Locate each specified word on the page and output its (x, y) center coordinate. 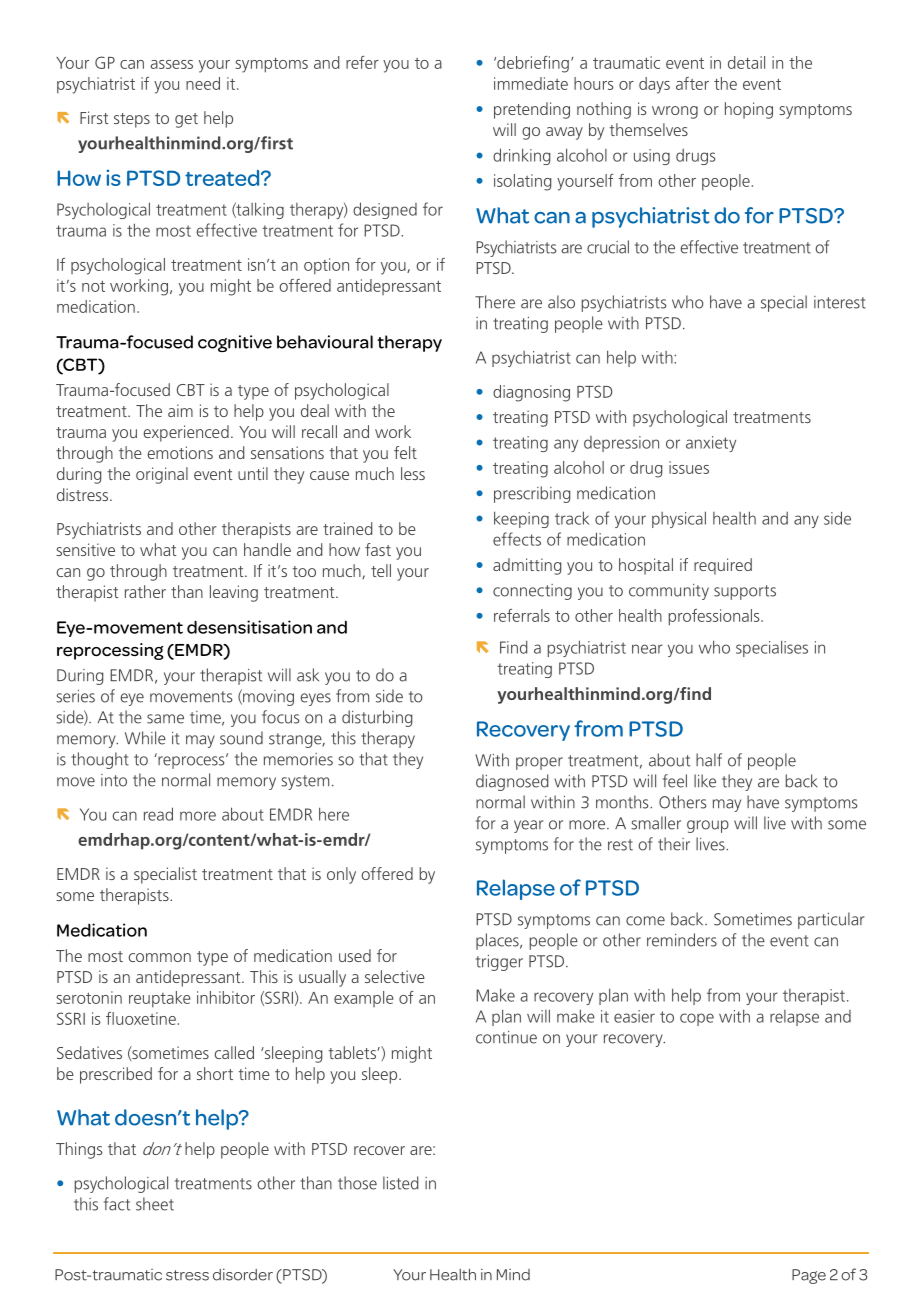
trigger (499, 963)
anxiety (711, 444)
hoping (749, 110)
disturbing (377, 718)
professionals (715, 617)
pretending (532, 110)
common (159, 957)
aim (180, 410)
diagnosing (531, 393)
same (165, 719)
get (186, 120)
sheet (155, 1204)
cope (697, 1019)
